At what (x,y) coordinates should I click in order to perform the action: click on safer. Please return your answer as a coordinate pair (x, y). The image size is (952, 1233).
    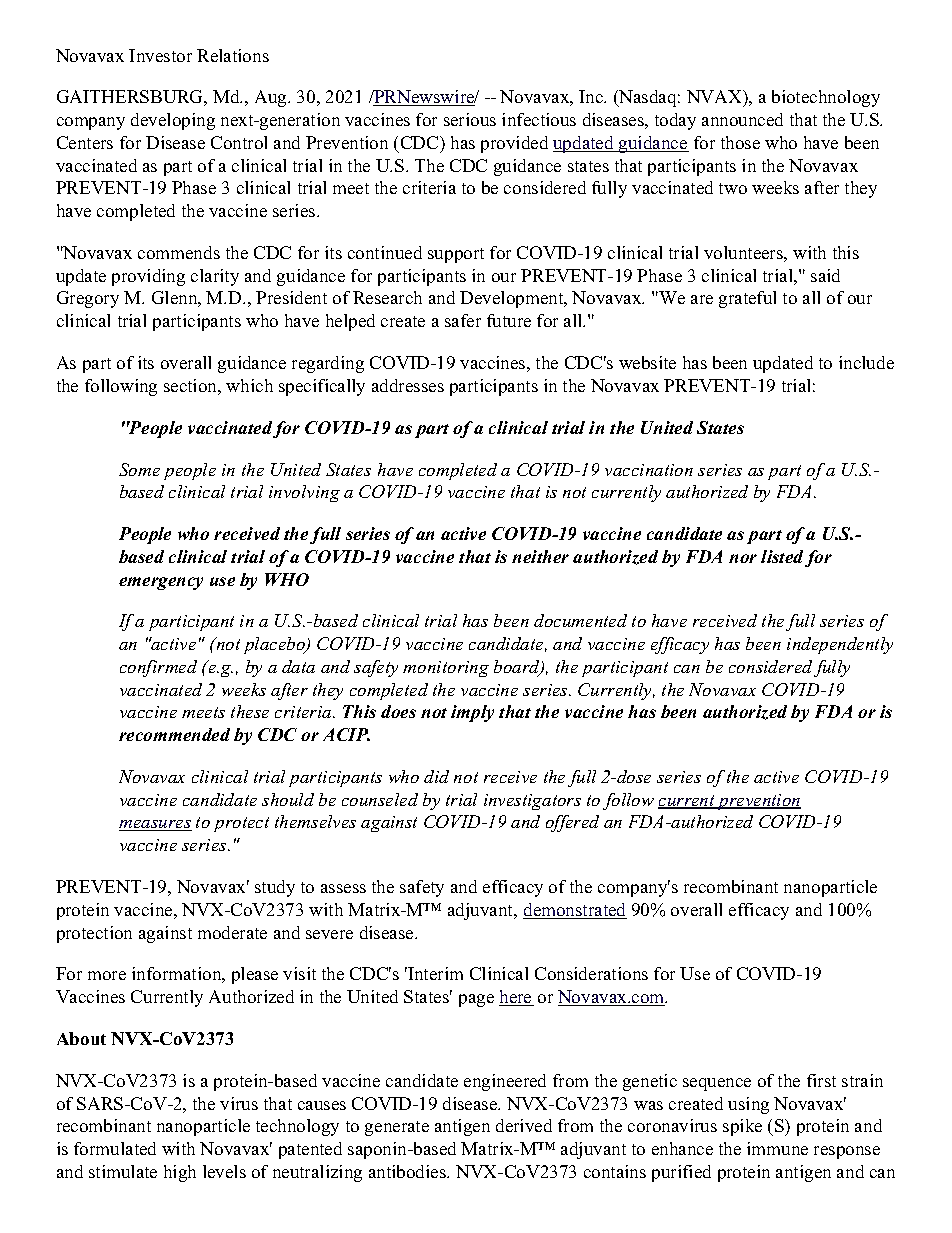
    Looking at the image, I should click on (463, 320).
